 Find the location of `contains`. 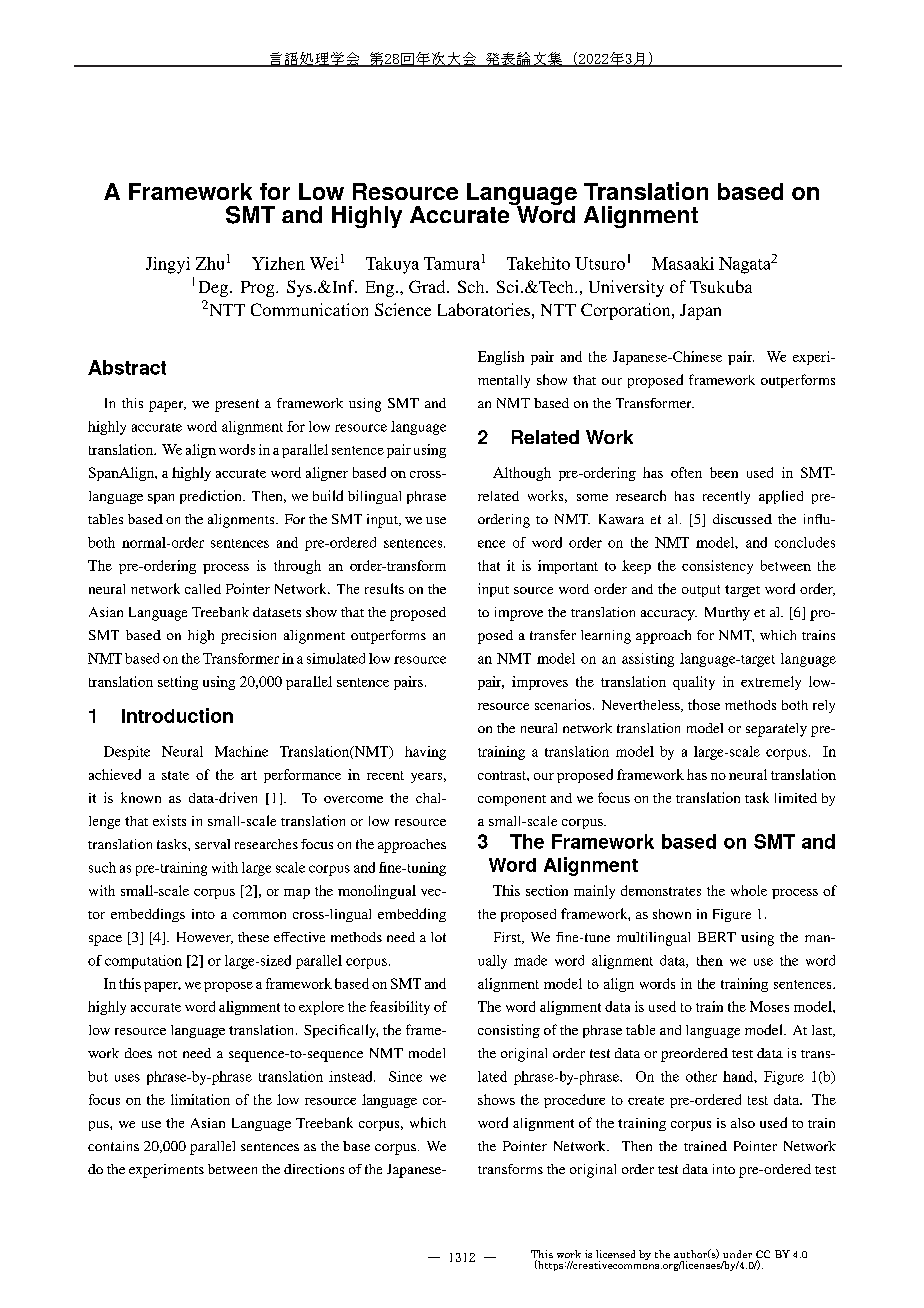

contains is located at coordinates (113, 1146).
